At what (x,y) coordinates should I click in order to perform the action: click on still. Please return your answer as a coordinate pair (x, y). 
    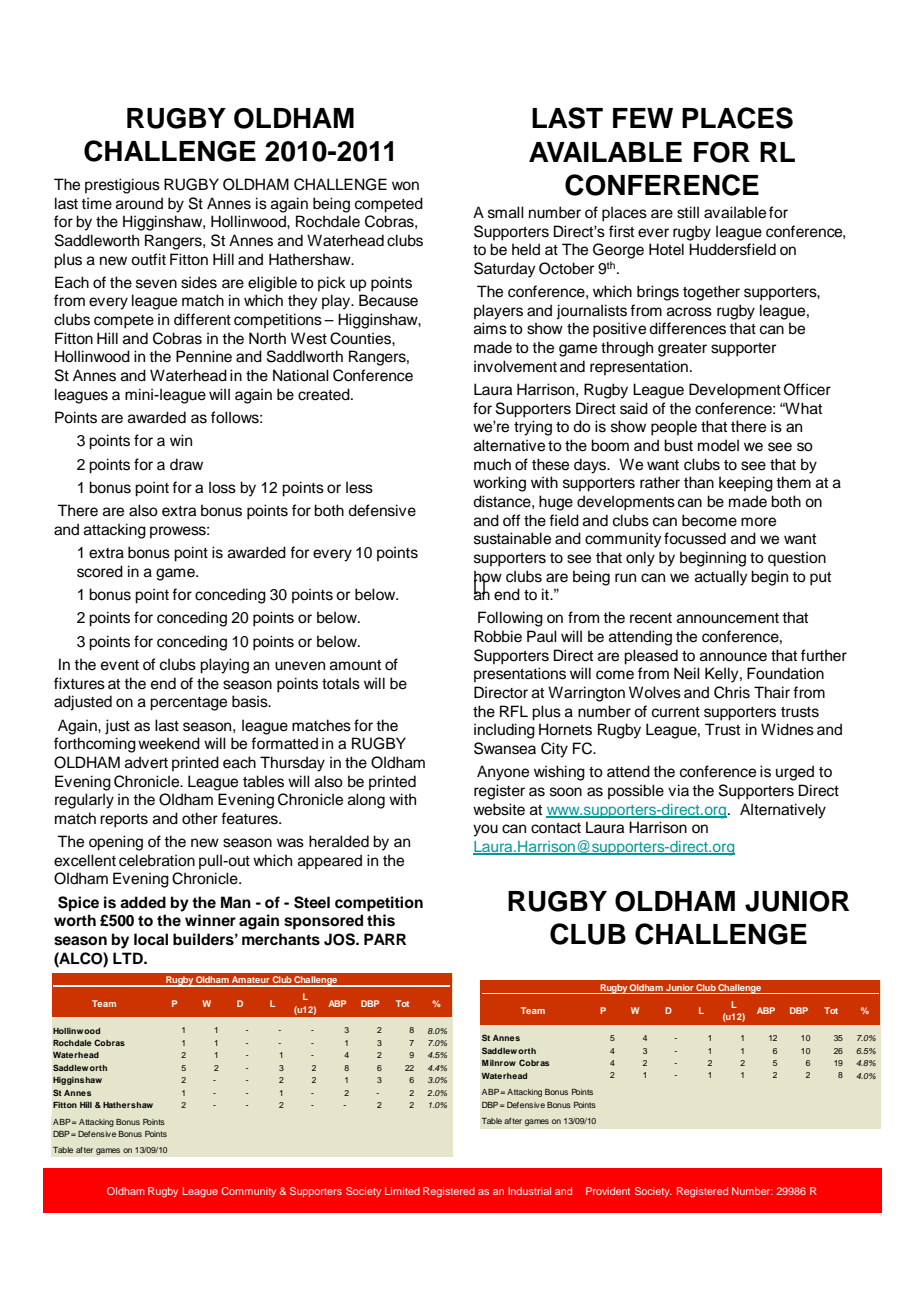
    Looking at the image, I should click on (688, 212).
